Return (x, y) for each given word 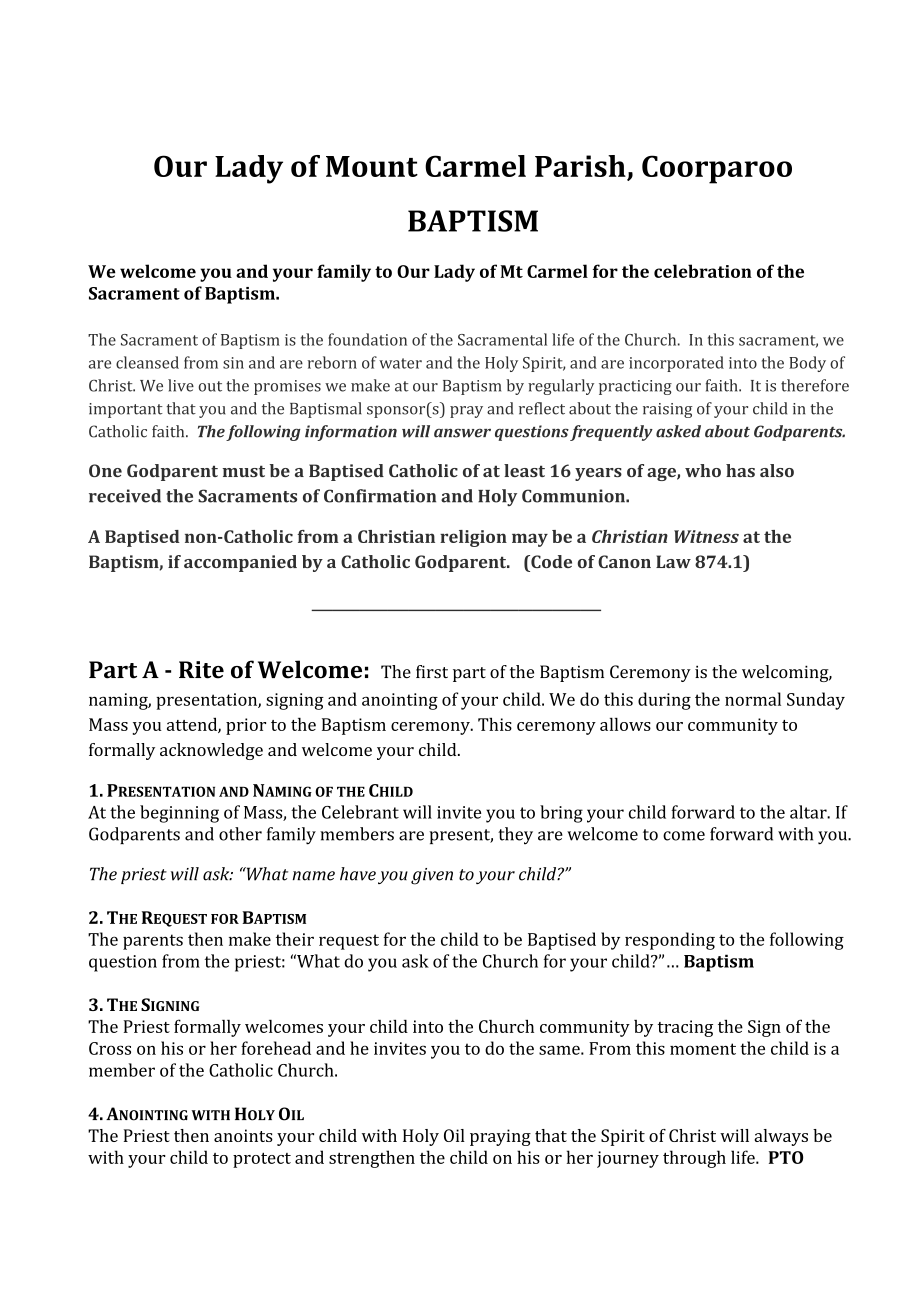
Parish (580, 166)
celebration (703, 271)
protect (262, 1160)
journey (628, 1159)
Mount (372, 166)
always (781, 1137)
